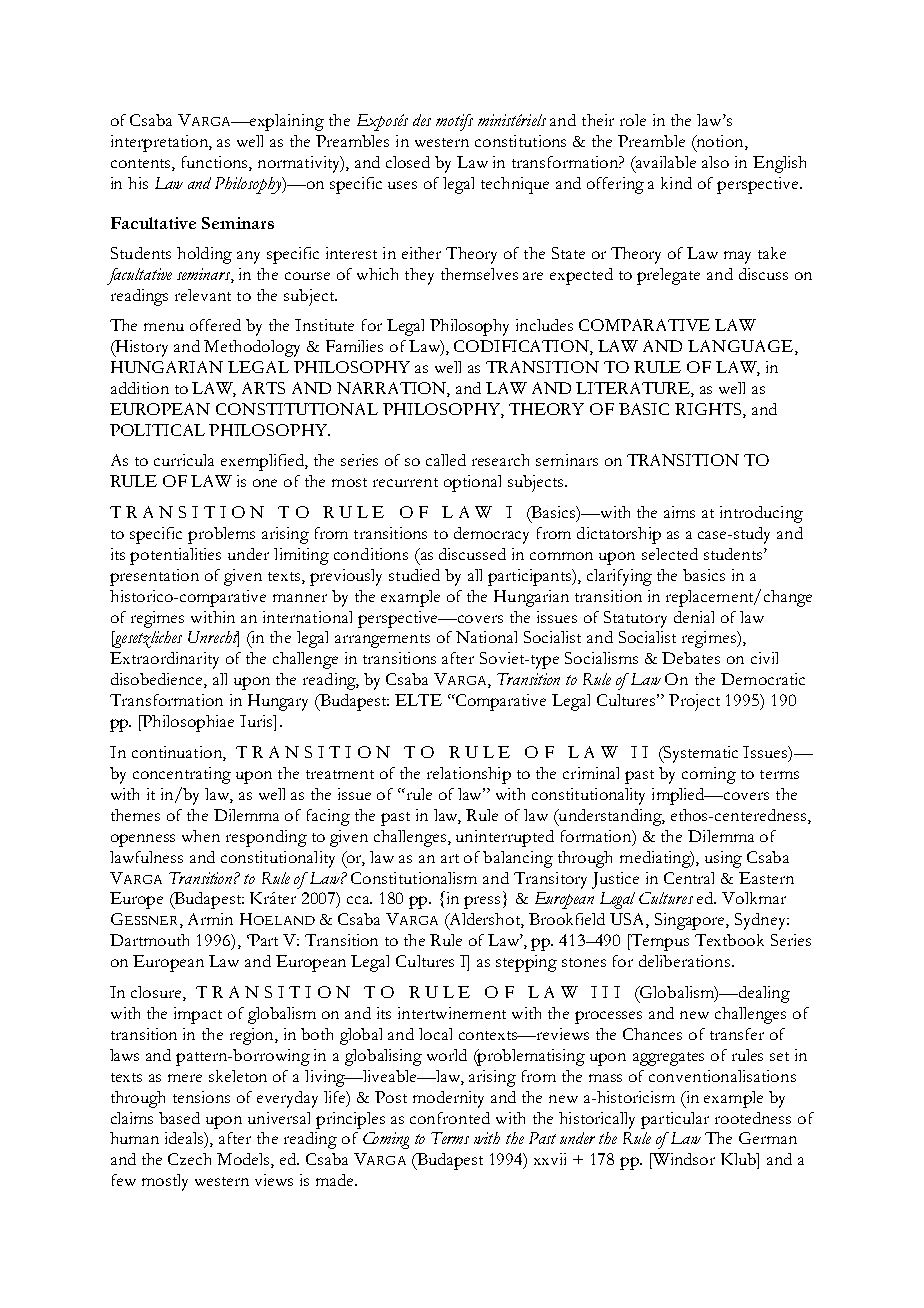  What do you see at coordinates (278, 702) in the screenshot?
I see `Hungary` at bounding box center [278, 702].
